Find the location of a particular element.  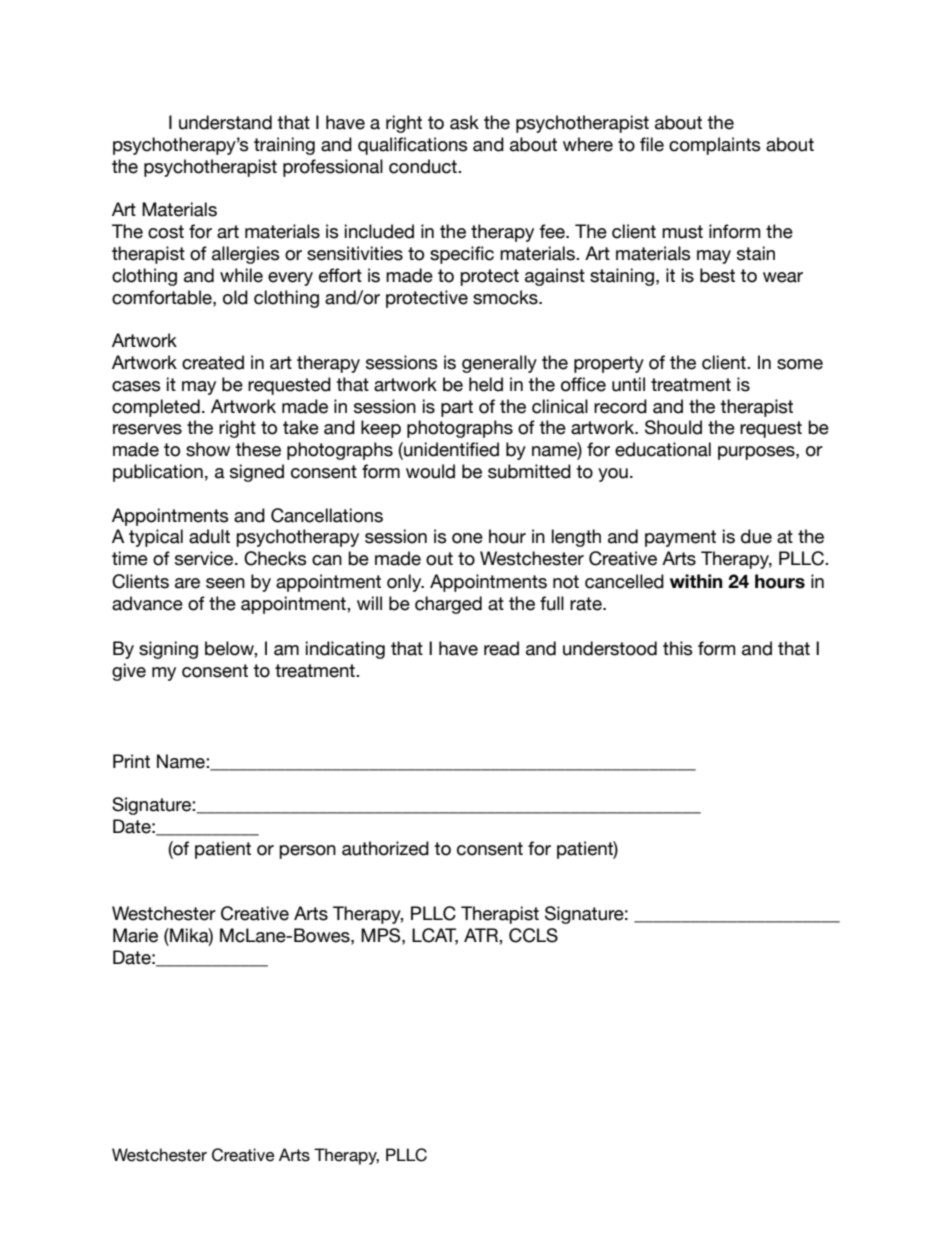

this is located at coordinates (678, 648).
